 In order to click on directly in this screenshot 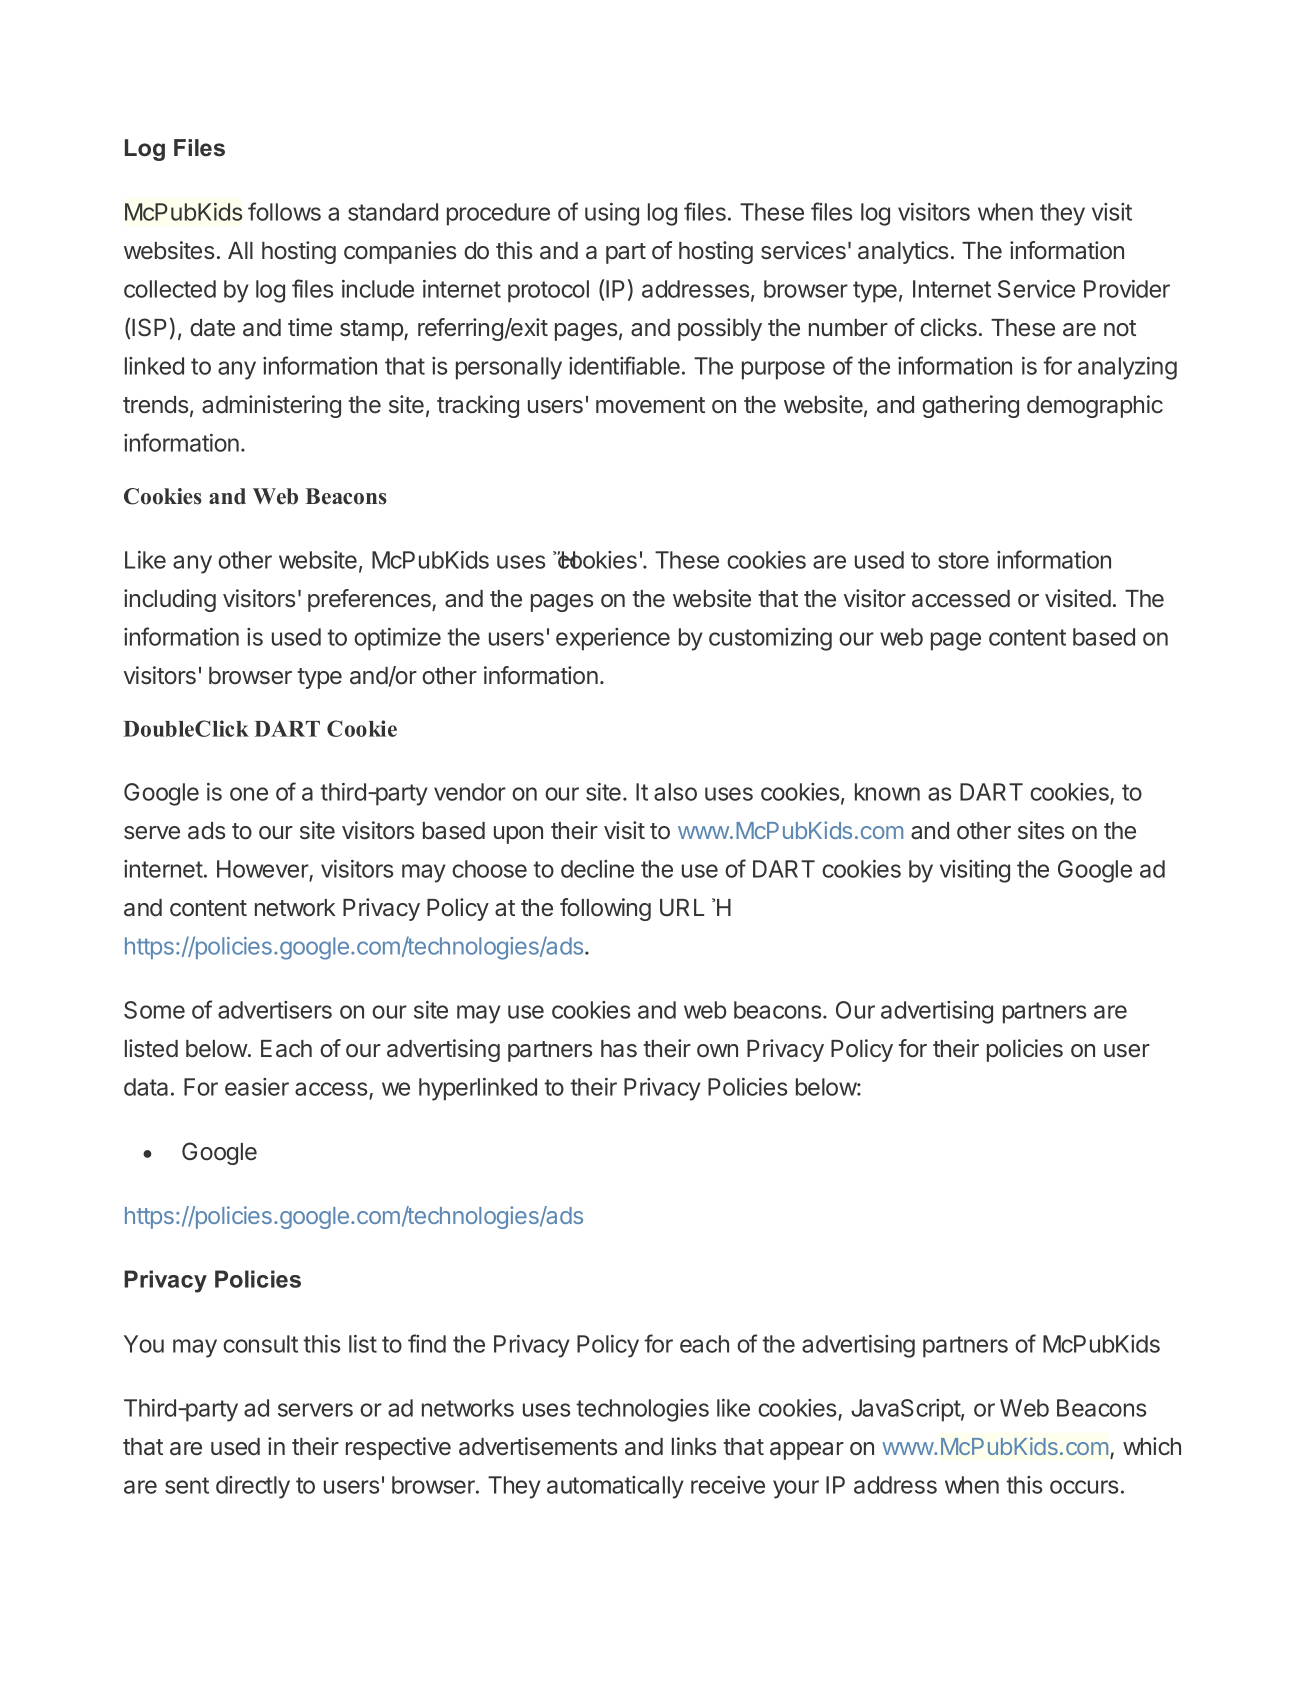, I will do `click(253, 1487)`.
